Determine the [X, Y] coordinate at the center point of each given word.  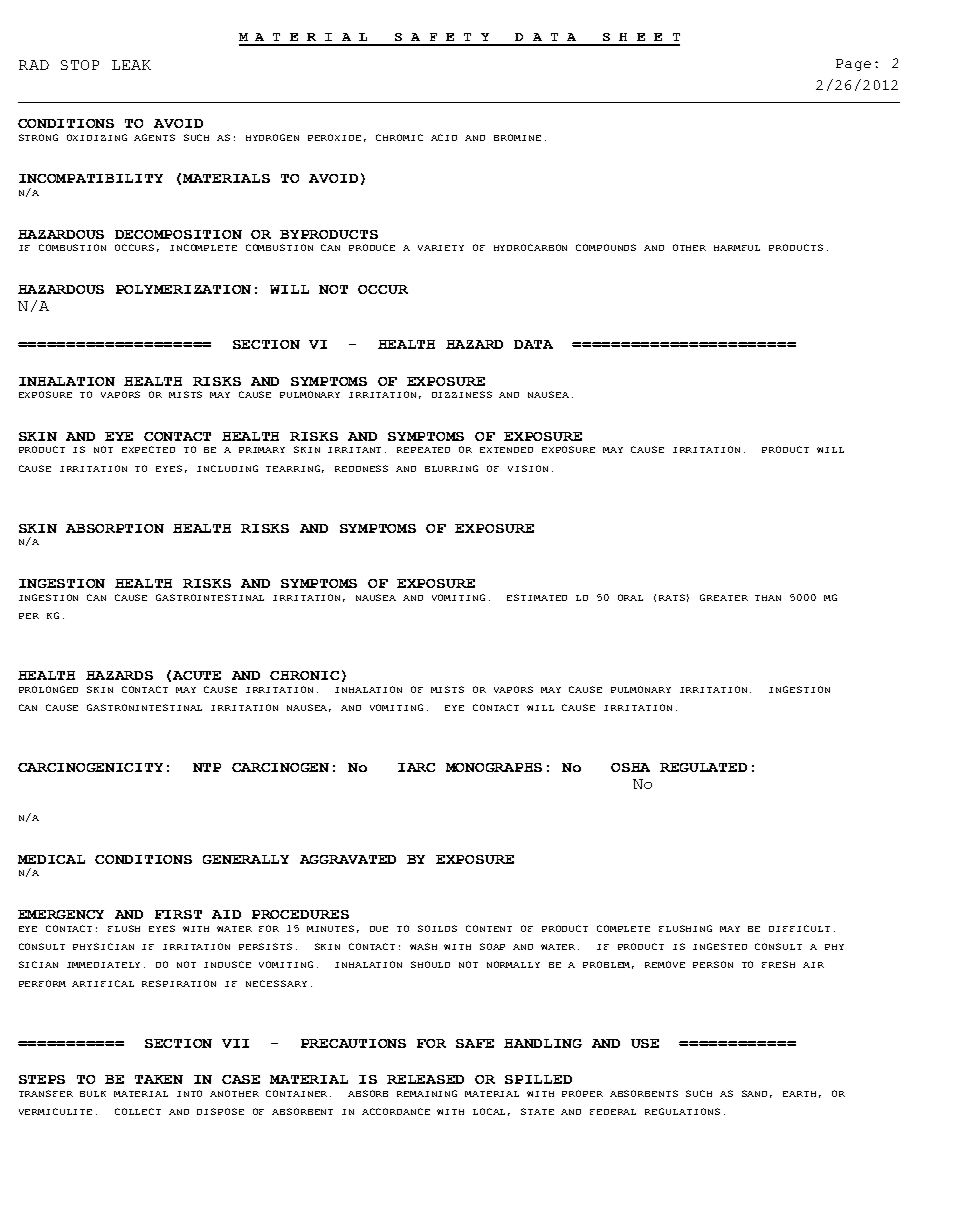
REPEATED [423, 450]
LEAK [131, 65]
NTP [207, 767]
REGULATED [703, 767]
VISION [528, 468]
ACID [444, 137]
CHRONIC [304, 675]
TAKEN [159, 1079]
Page [853, 65]
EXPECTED [148, 449]
